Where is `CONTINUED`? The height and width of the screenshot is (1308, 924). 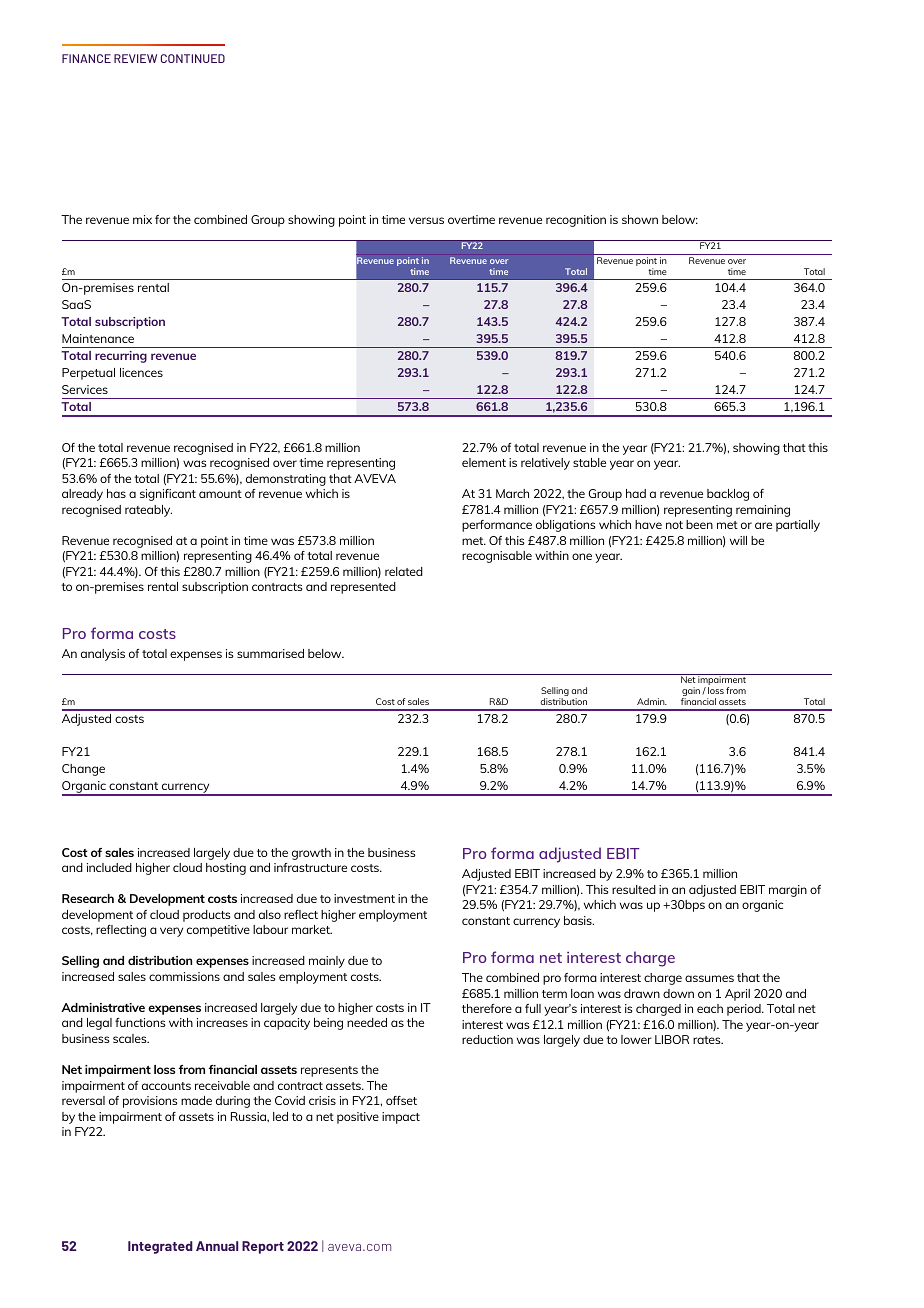
CONTINUED is located at coordinates (193, 58).
